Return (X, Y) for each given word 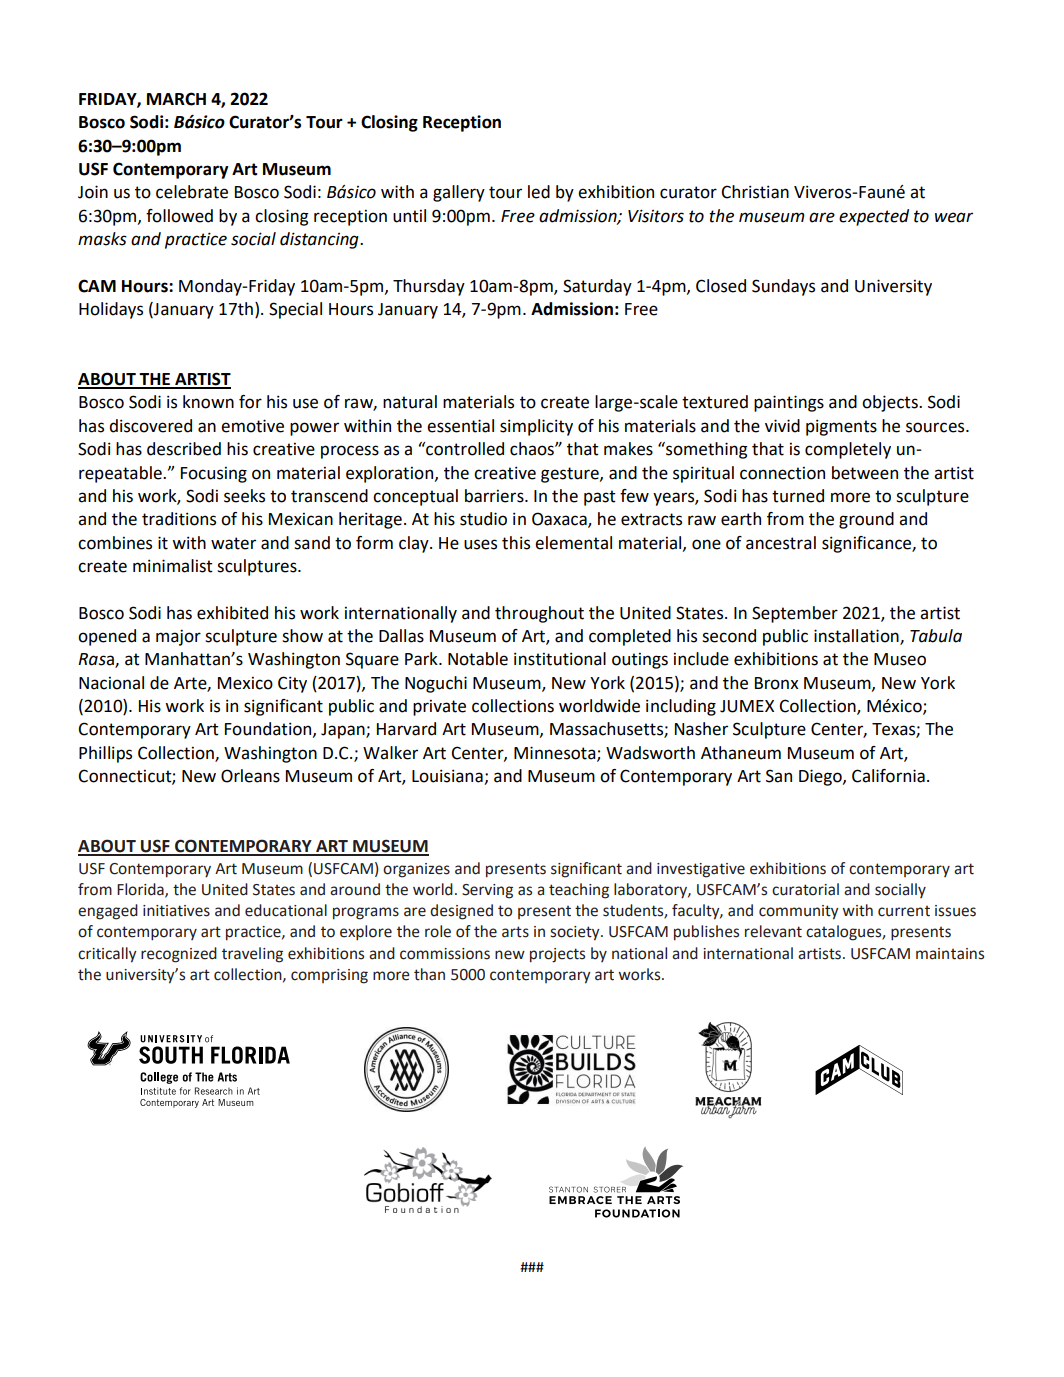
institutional (560, 659)
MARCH (176, 99)
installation (857, 637)
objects (891, 403)
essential (460, 426)
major (178, 637)
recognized (179, 955)
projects (557, 955)
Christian (755, 192)
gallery (459, 193)
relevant (773, 931)
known (208, 402)
